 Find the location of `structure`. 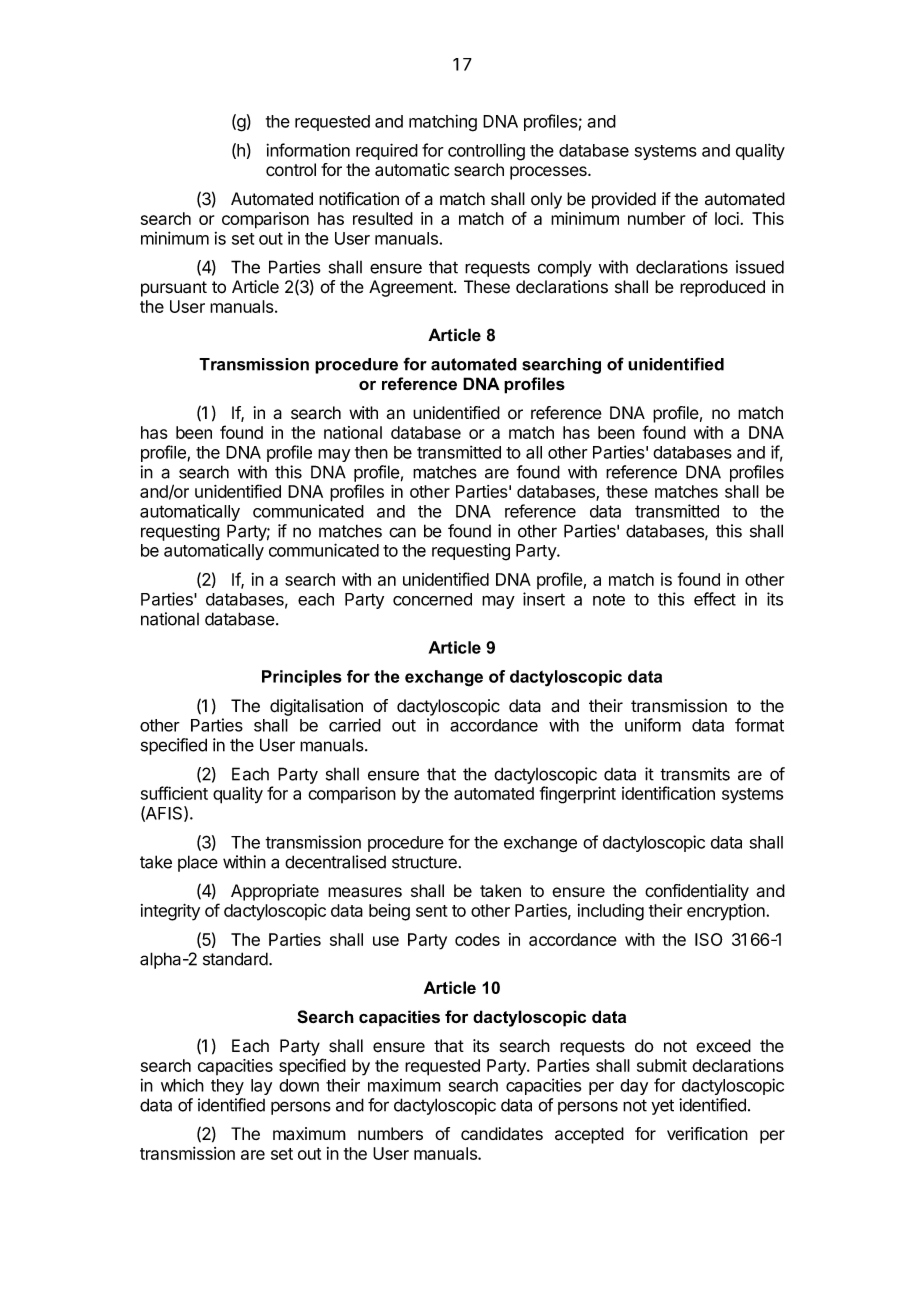

structure is located at coordinates (424, 862).
